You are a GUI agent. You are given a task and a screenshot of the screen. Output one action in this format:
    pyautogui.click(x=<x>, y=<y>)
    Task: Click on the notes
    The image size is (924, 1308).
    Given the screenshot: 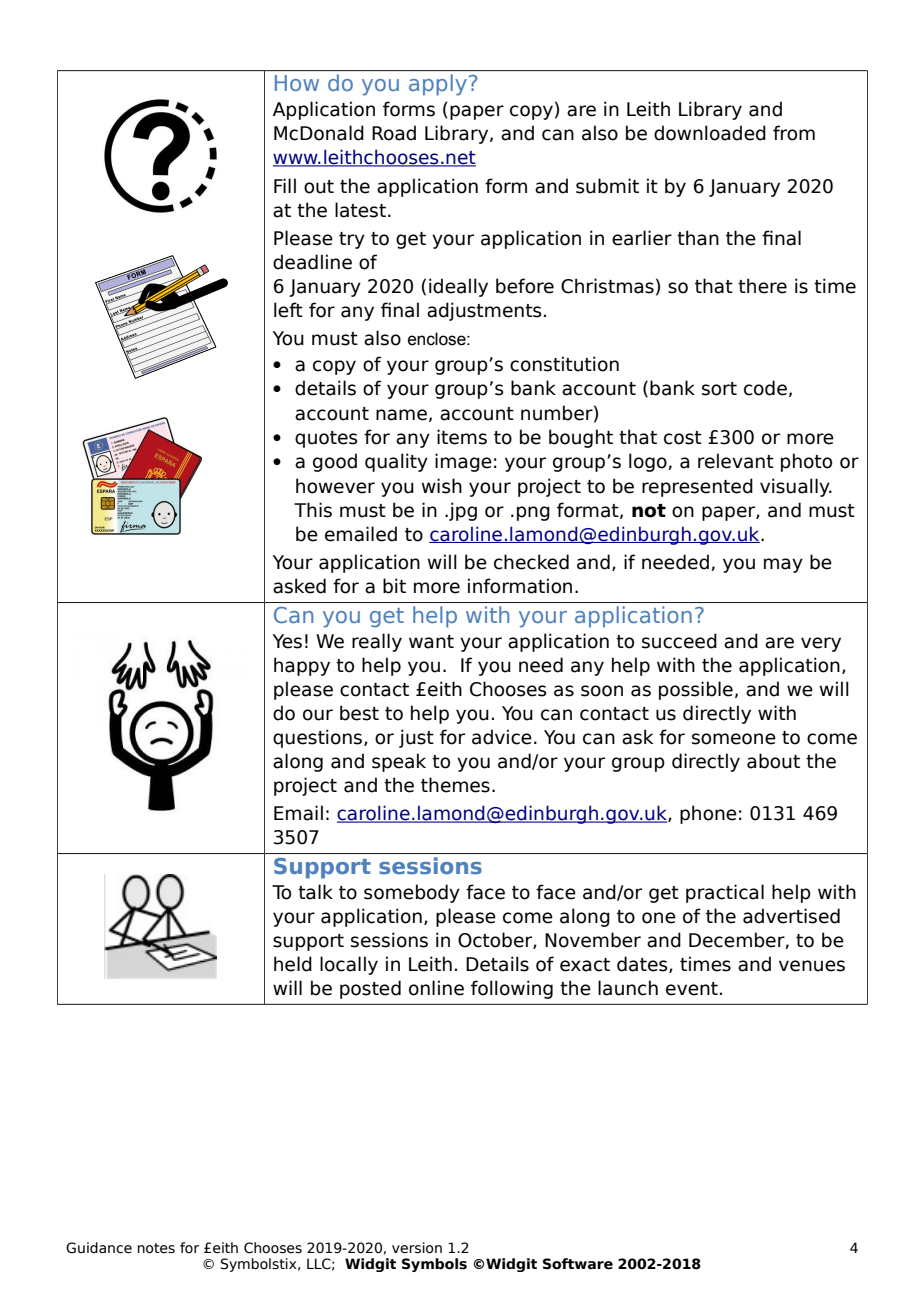 What is the action you would take?
    pyautogui.click(x=156, y=1248)
